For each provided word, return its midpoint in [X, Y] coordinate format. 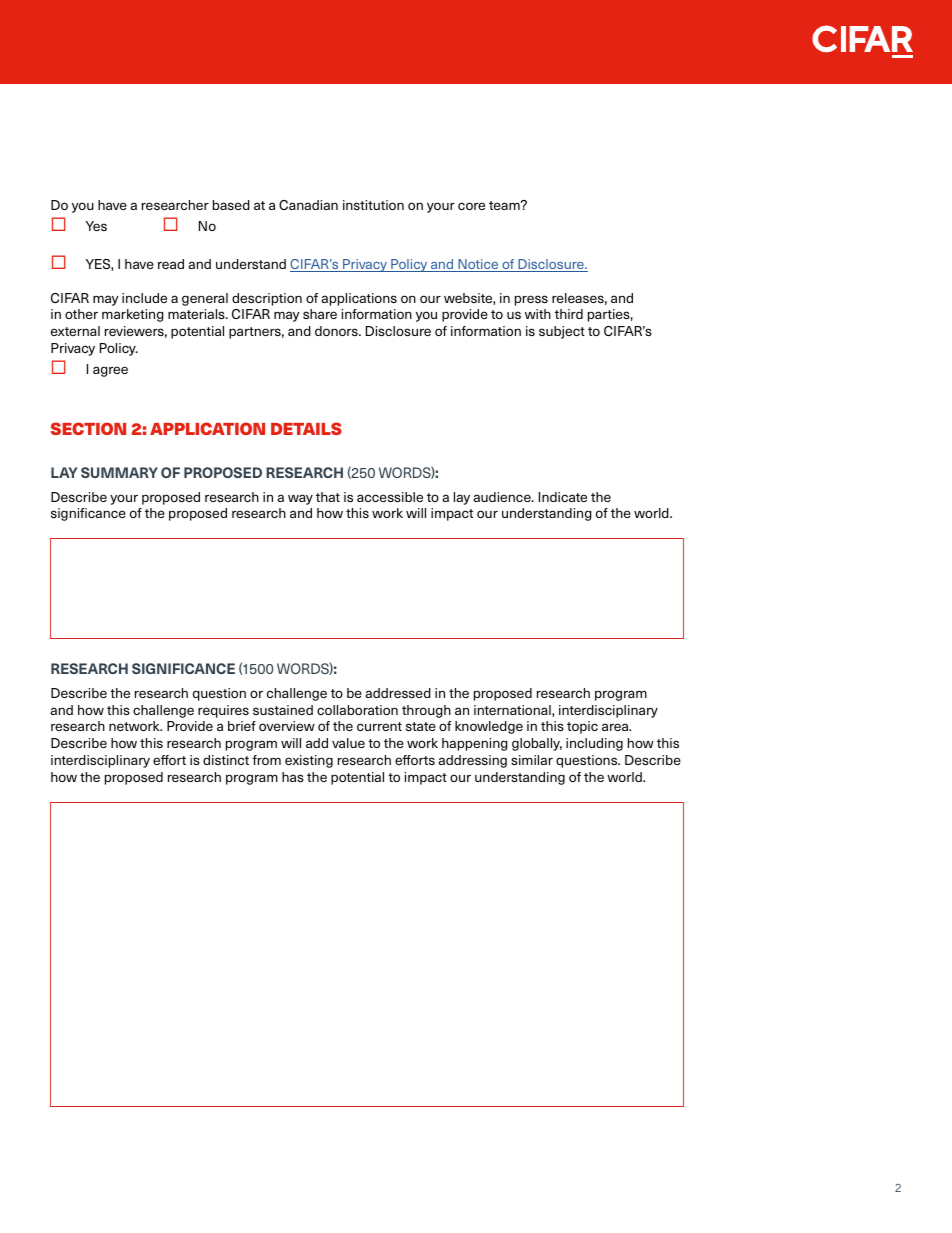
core [471, 206]
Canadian [308, 205]
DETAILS [306, 428]
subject [562, 332]
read [171, 264]
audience [503, 497]
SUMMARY [119, 472]
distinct [226, 760]
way [300, 499]
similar [532, 760]
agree [110, 371]
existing [309, 761]
